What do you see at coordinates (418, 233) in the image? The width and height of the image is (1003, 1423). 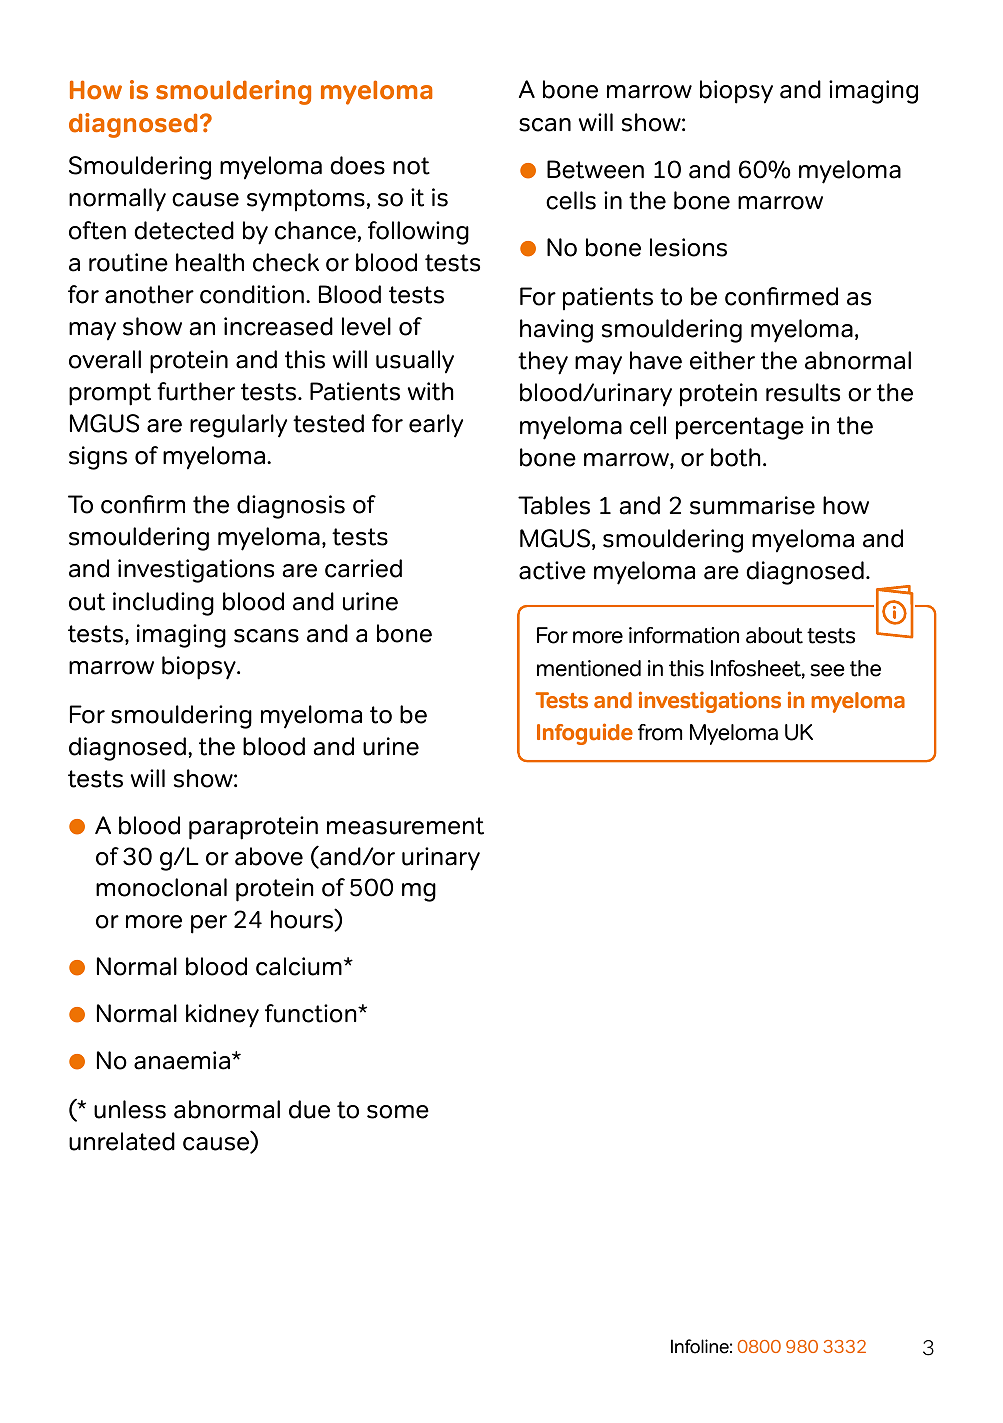 I see `following` at bounding box center [418, 233].
